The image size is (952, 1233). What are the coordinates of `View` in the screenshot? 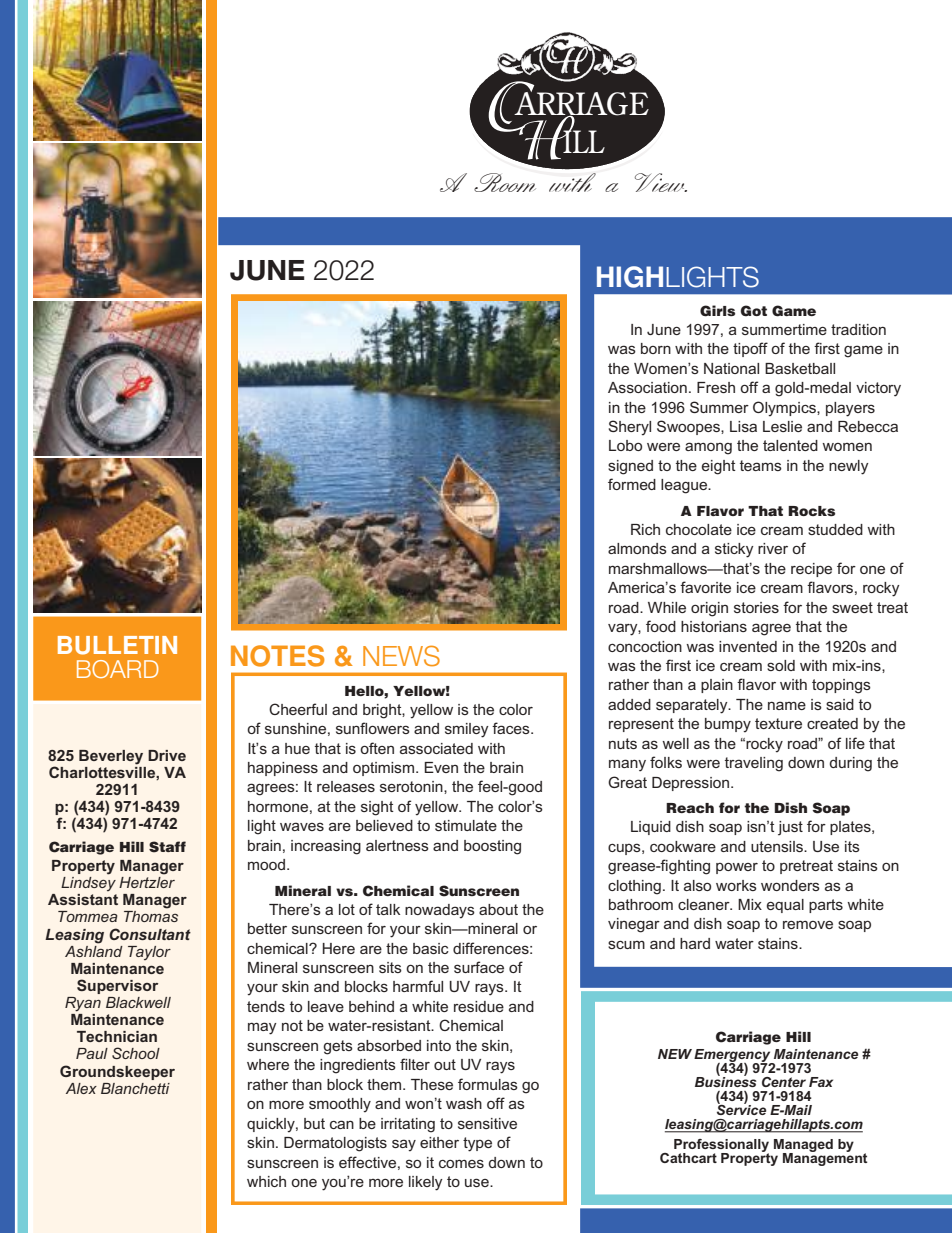 It's located at (661, 182).
